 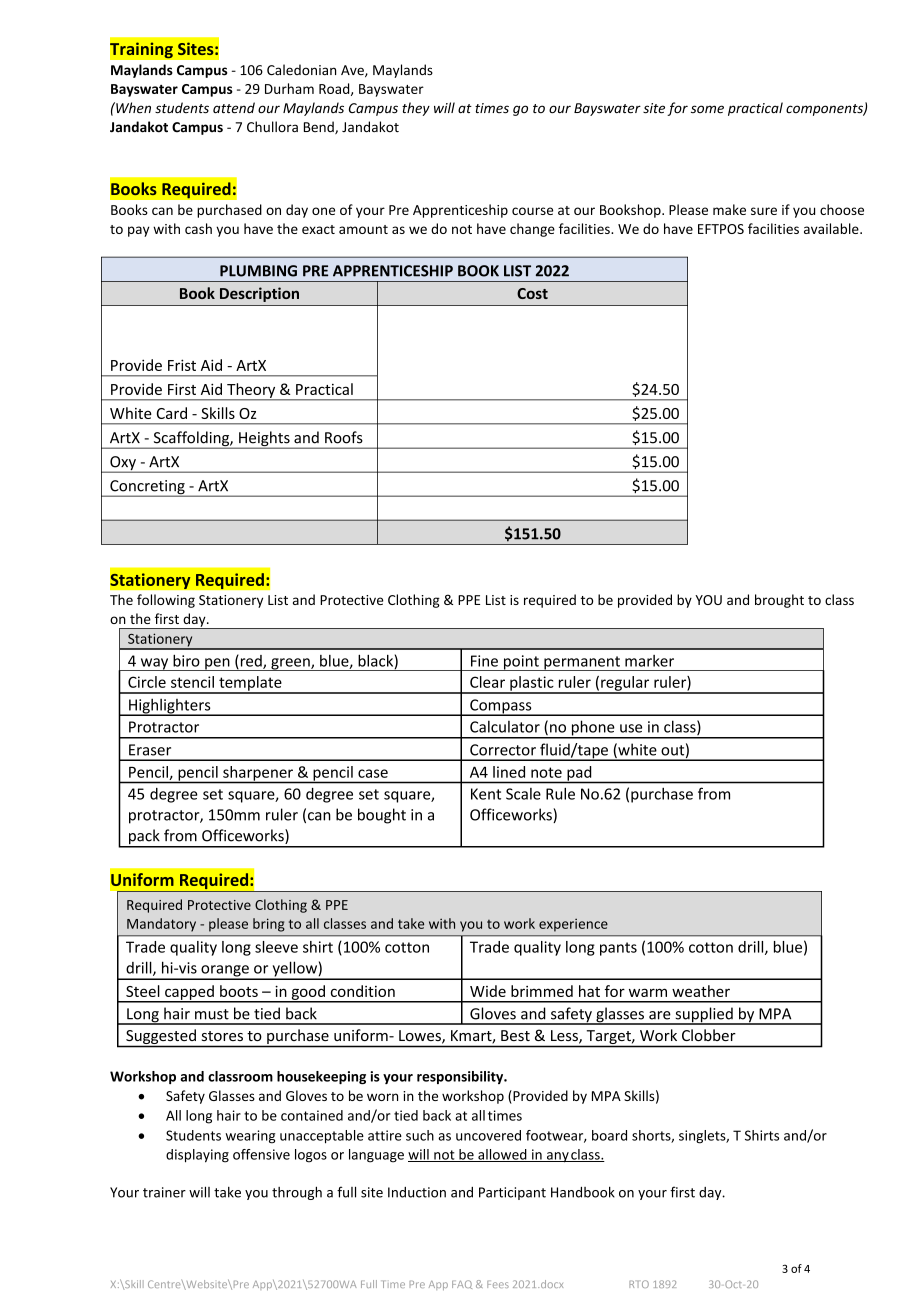 I want to click on attend, so click(x=234, y=108).
